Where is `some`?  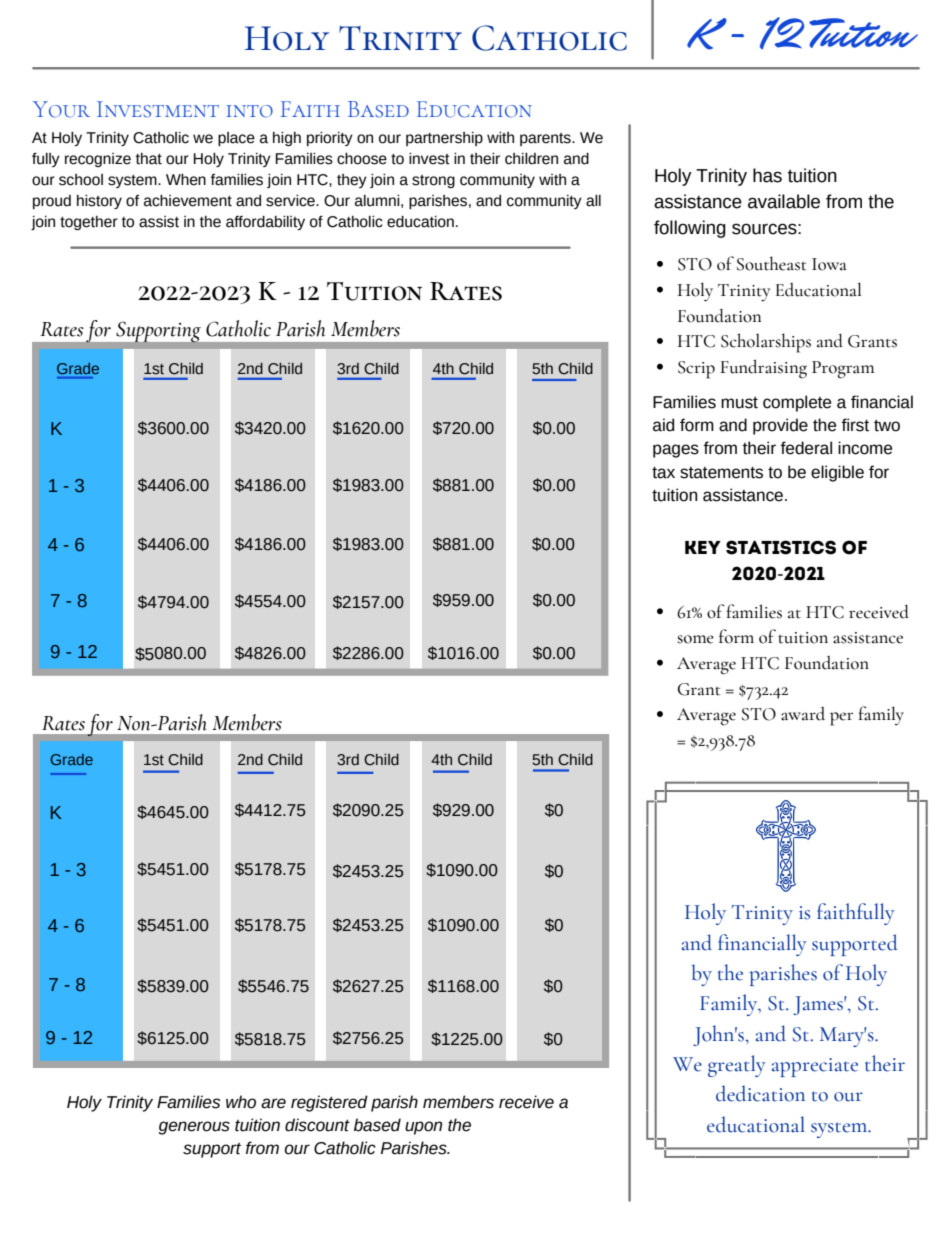
some is located at coordinates (695, 639).
